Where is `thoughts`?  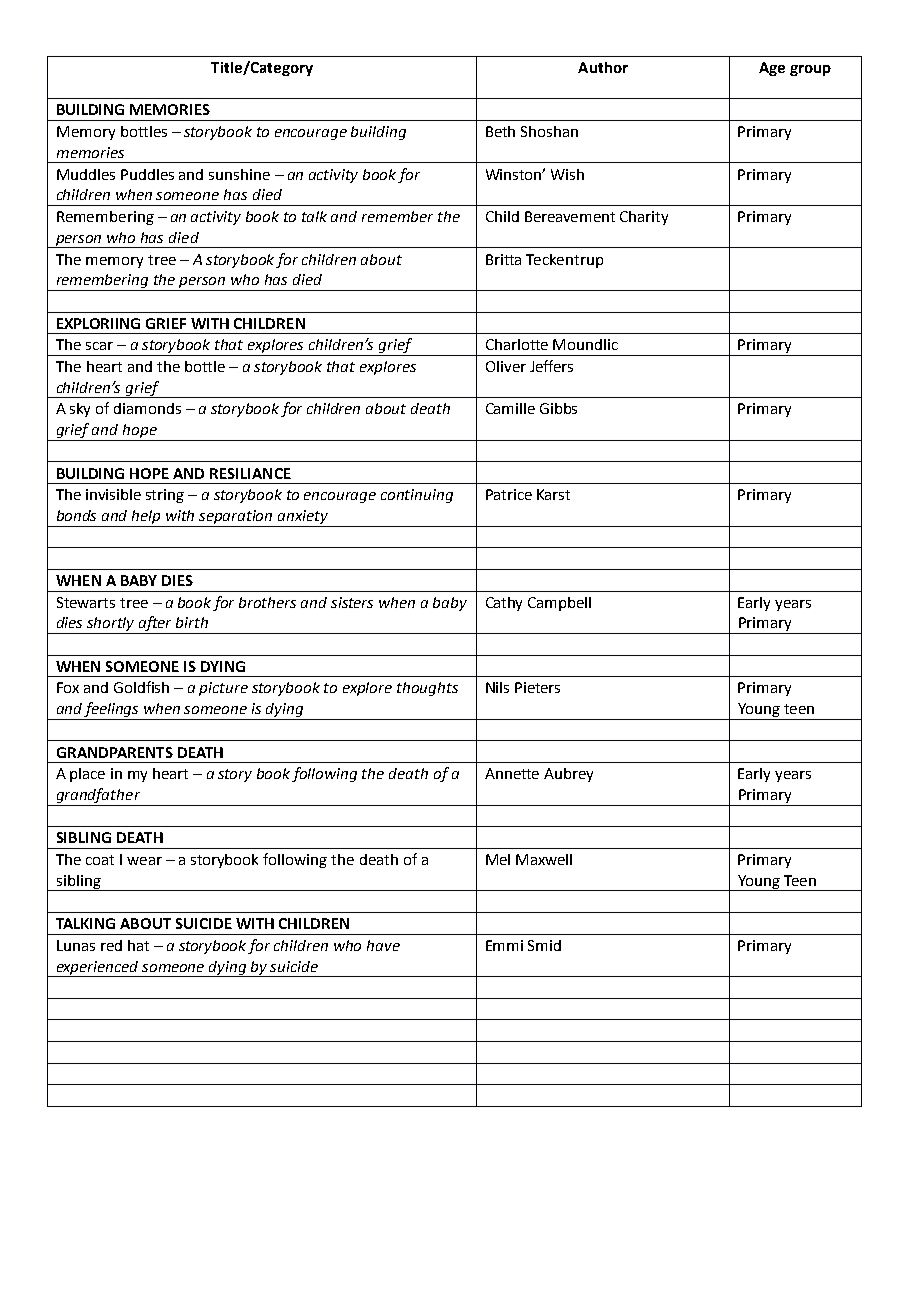 thoughts is located at coordinates (427, 689).
